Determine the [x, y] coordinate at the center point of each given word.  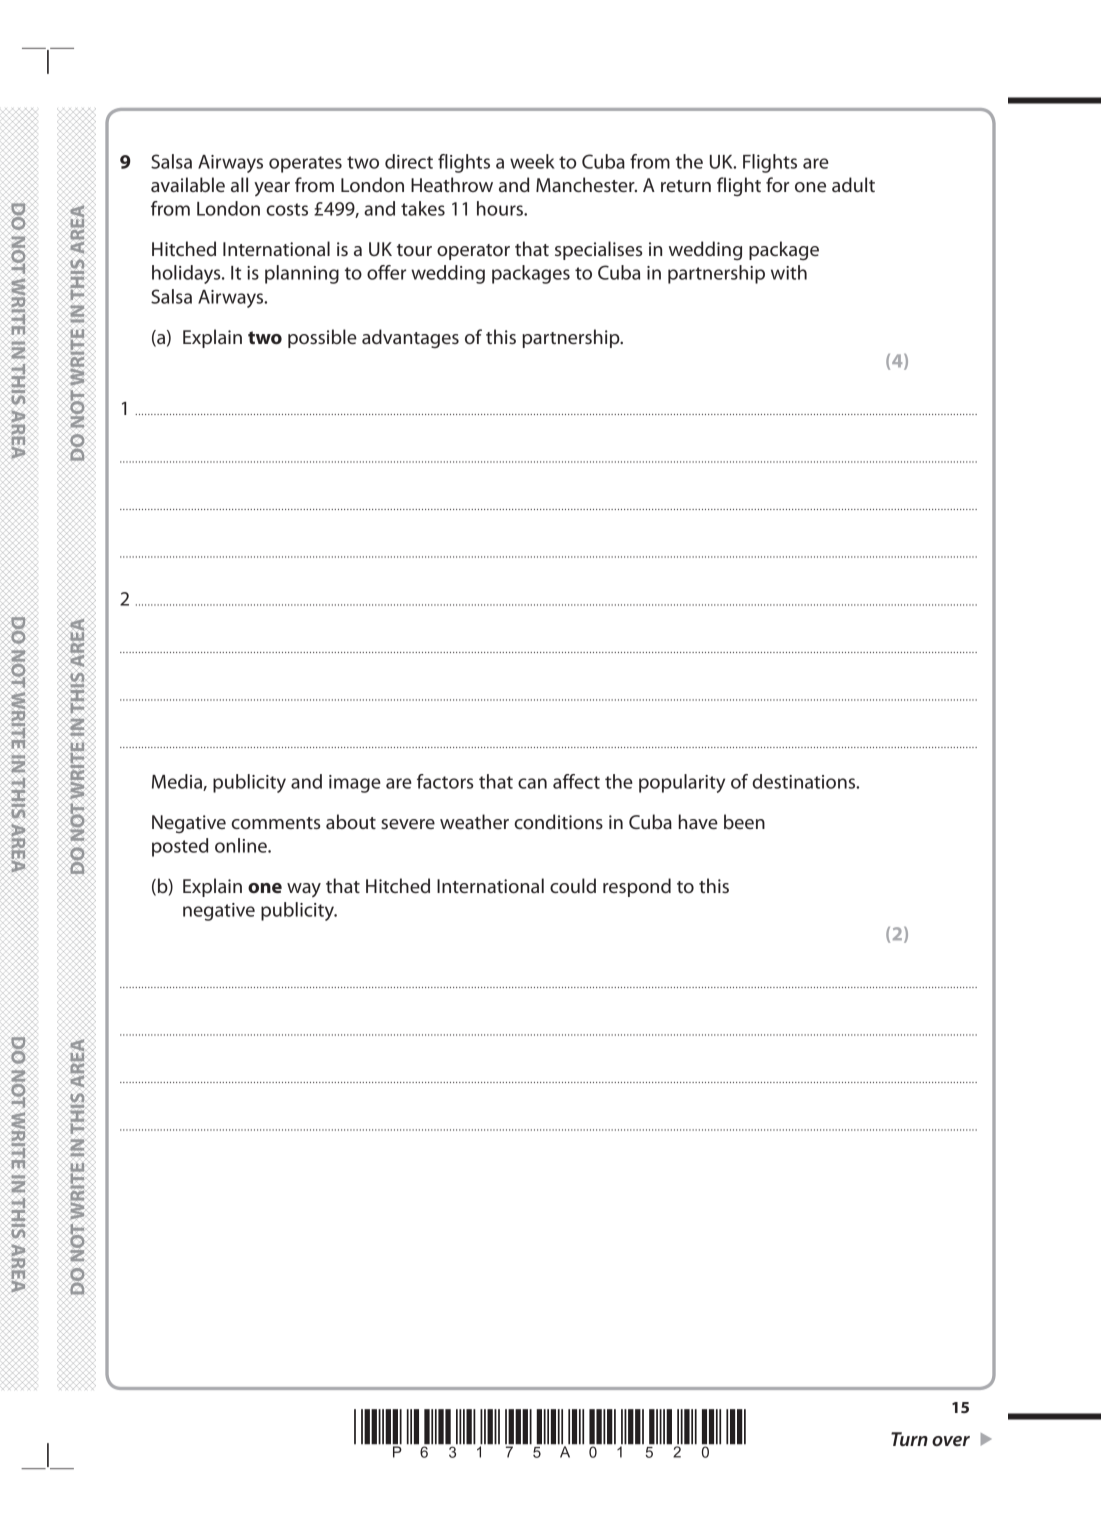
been [744, 821]
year [272, 189]
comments [275, 823]
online [242, 845]
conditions [558, 821]
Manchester [586, 184]
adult [853, 184]
